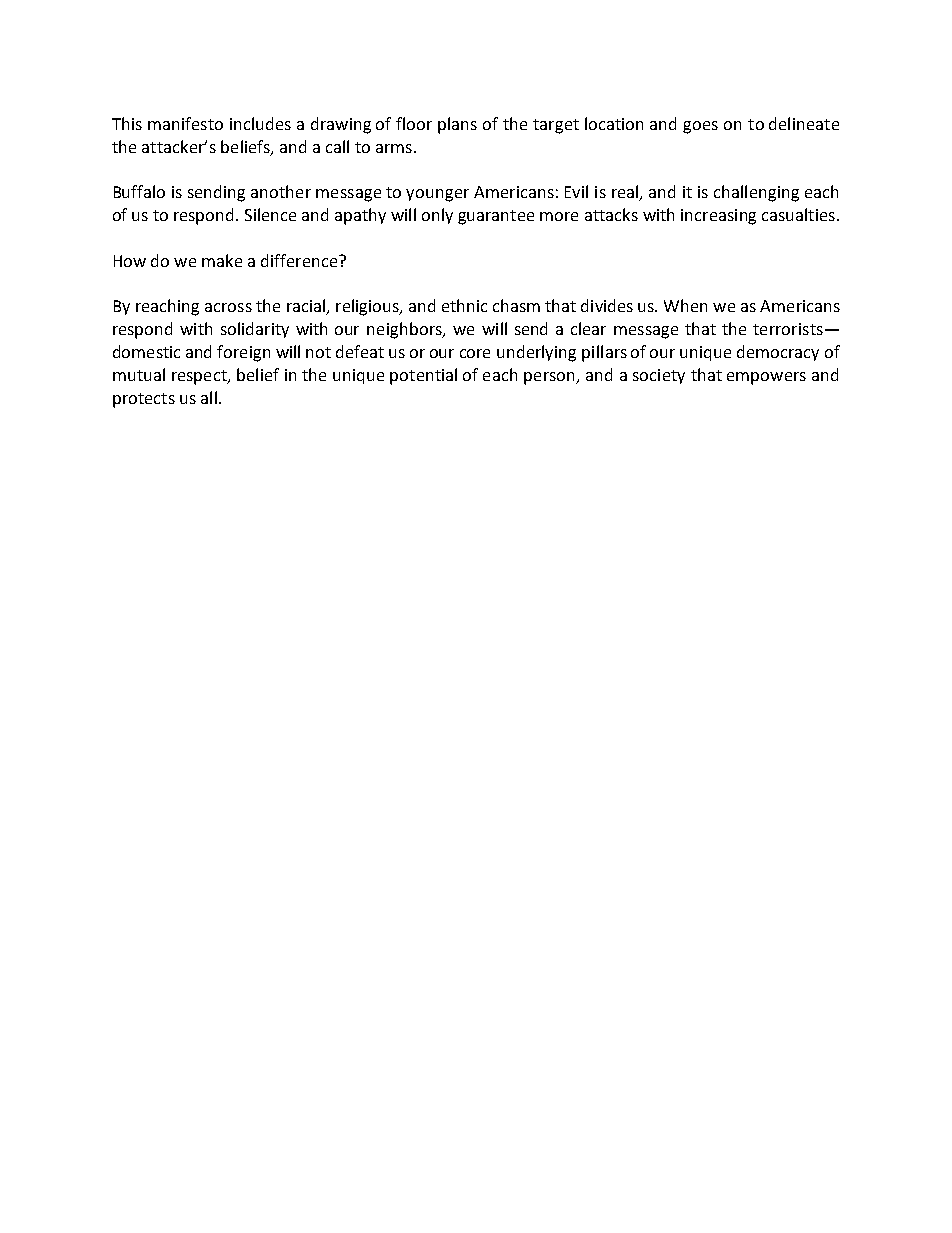  I want to click on When, so click(685, 305).
